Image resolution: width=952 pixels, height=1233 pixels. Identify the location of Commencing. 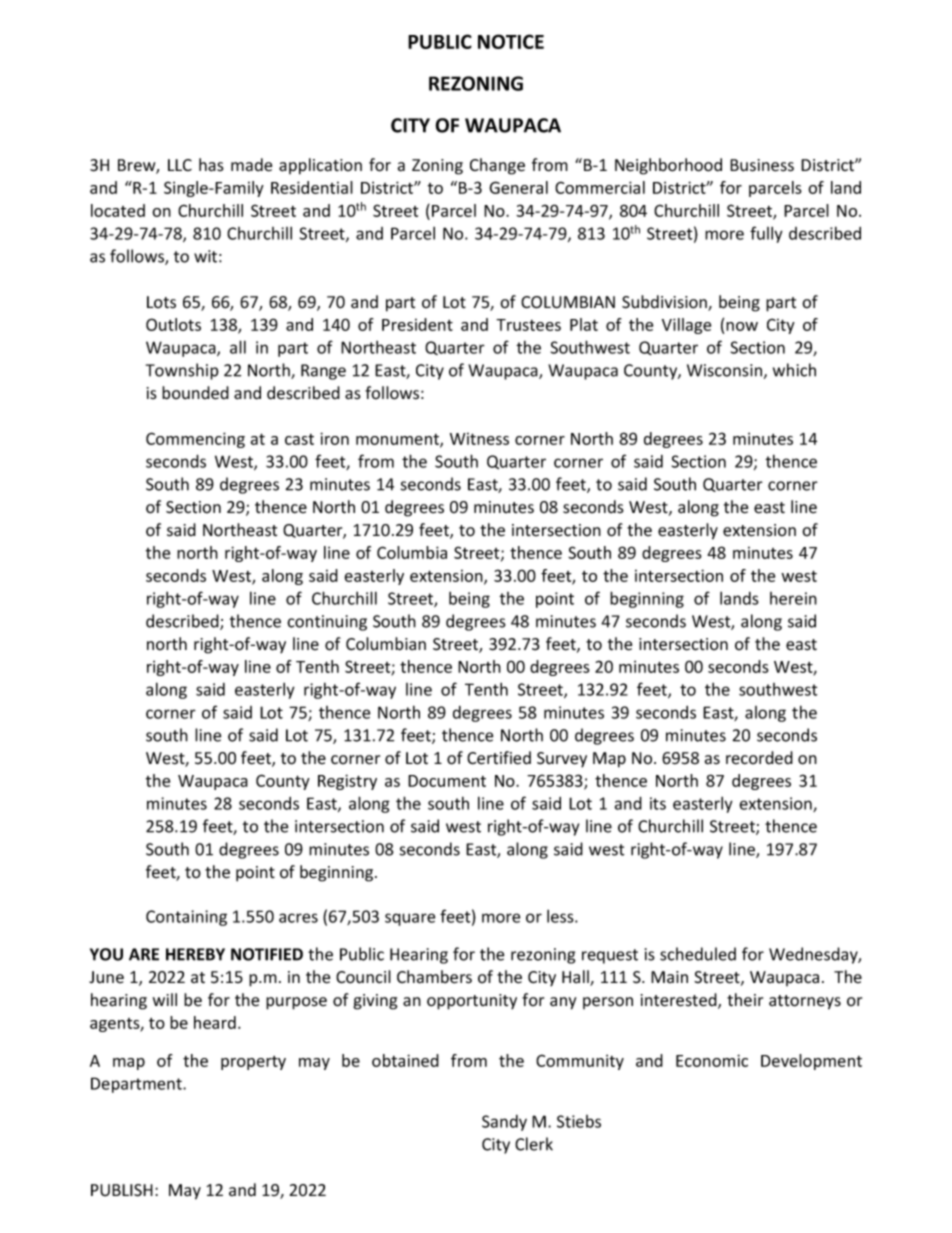
(195, 440).
